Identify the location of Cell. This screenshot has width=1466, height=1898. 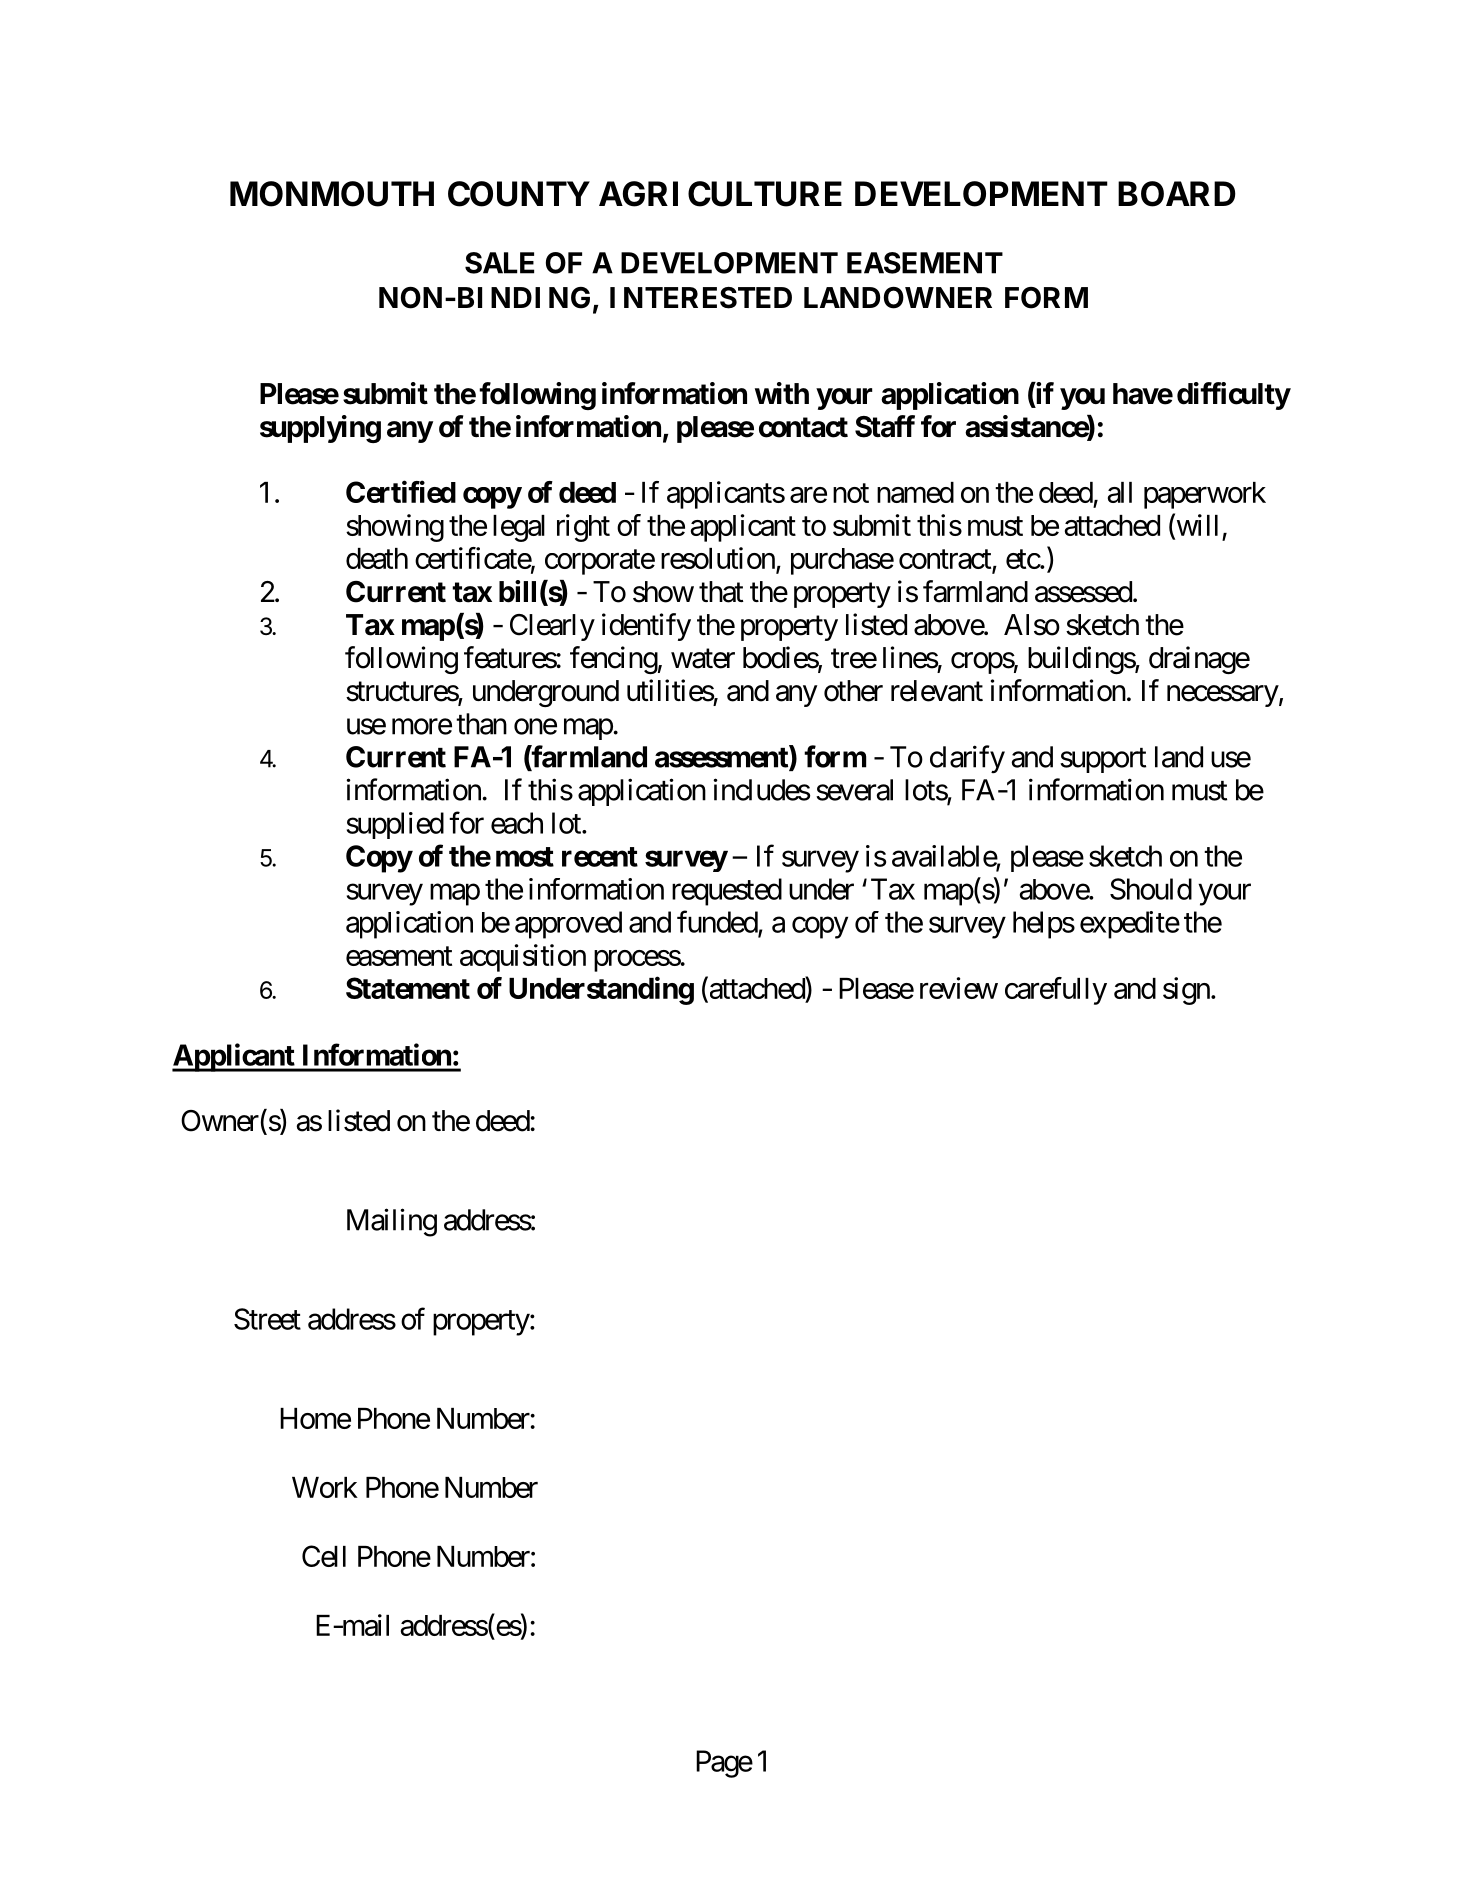
(324, 1556).
